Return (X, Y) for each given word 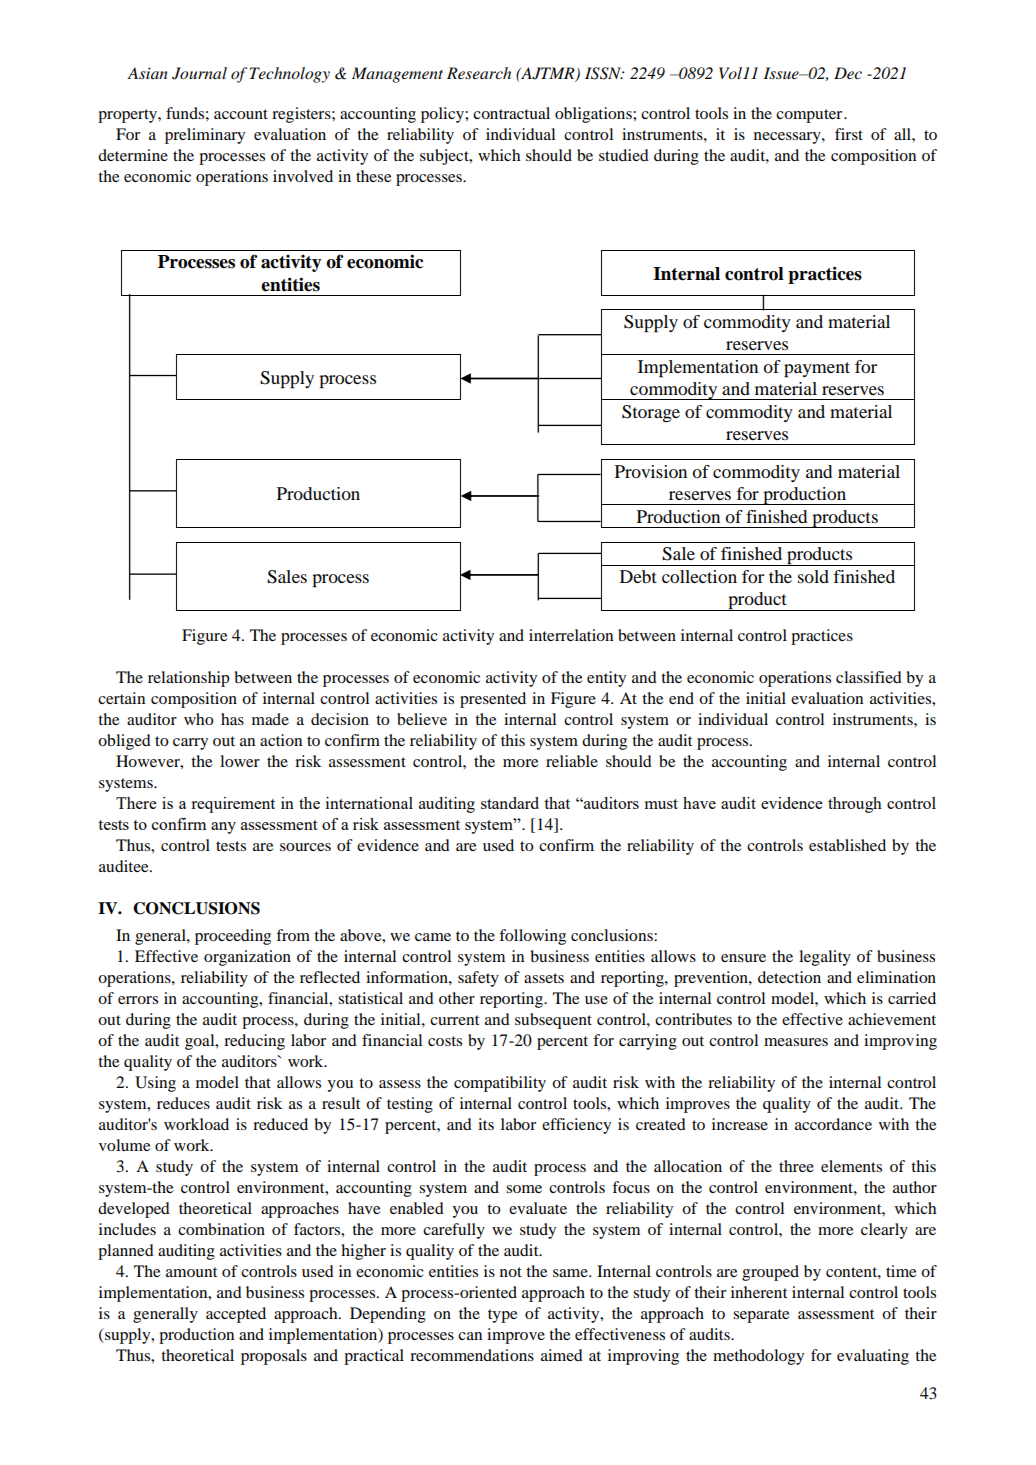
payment (817, 370)
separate (761, 1316)
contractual (511, 113)
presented (493, 700)
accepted (236, 1315)
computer (810, 116)
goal (201, 1042)
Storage (651, 413)
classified (869, 677)
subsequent (553, 1021)
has (232, 719)
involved (303, 176)
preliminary (205, 136)
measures (796, 1042)
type (502, 1316)
